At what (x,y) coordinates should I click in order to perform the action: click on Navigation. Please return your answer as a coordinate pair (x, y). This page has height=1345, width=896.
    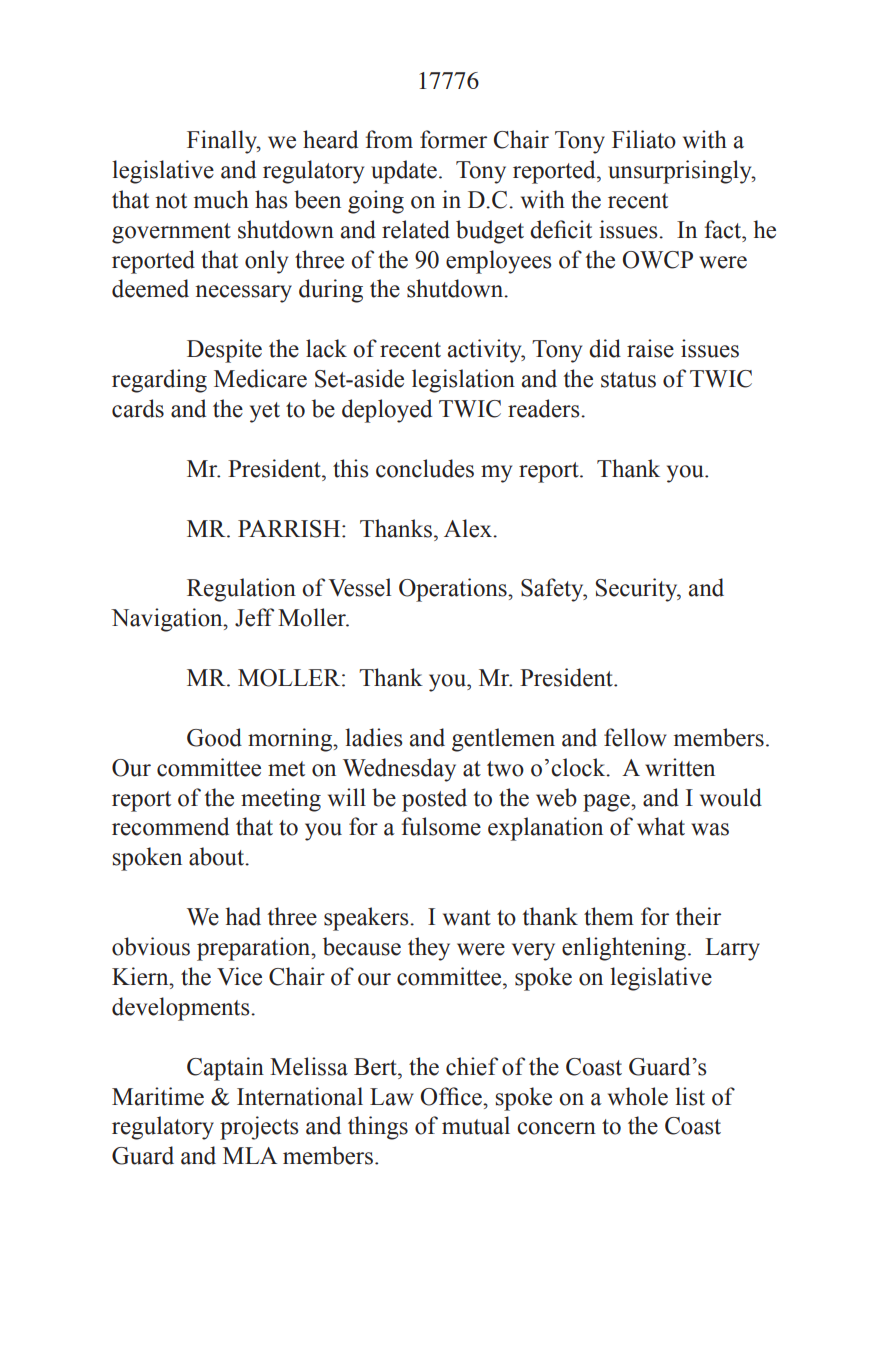
    Looking at the image, I should click on (168, 620).
